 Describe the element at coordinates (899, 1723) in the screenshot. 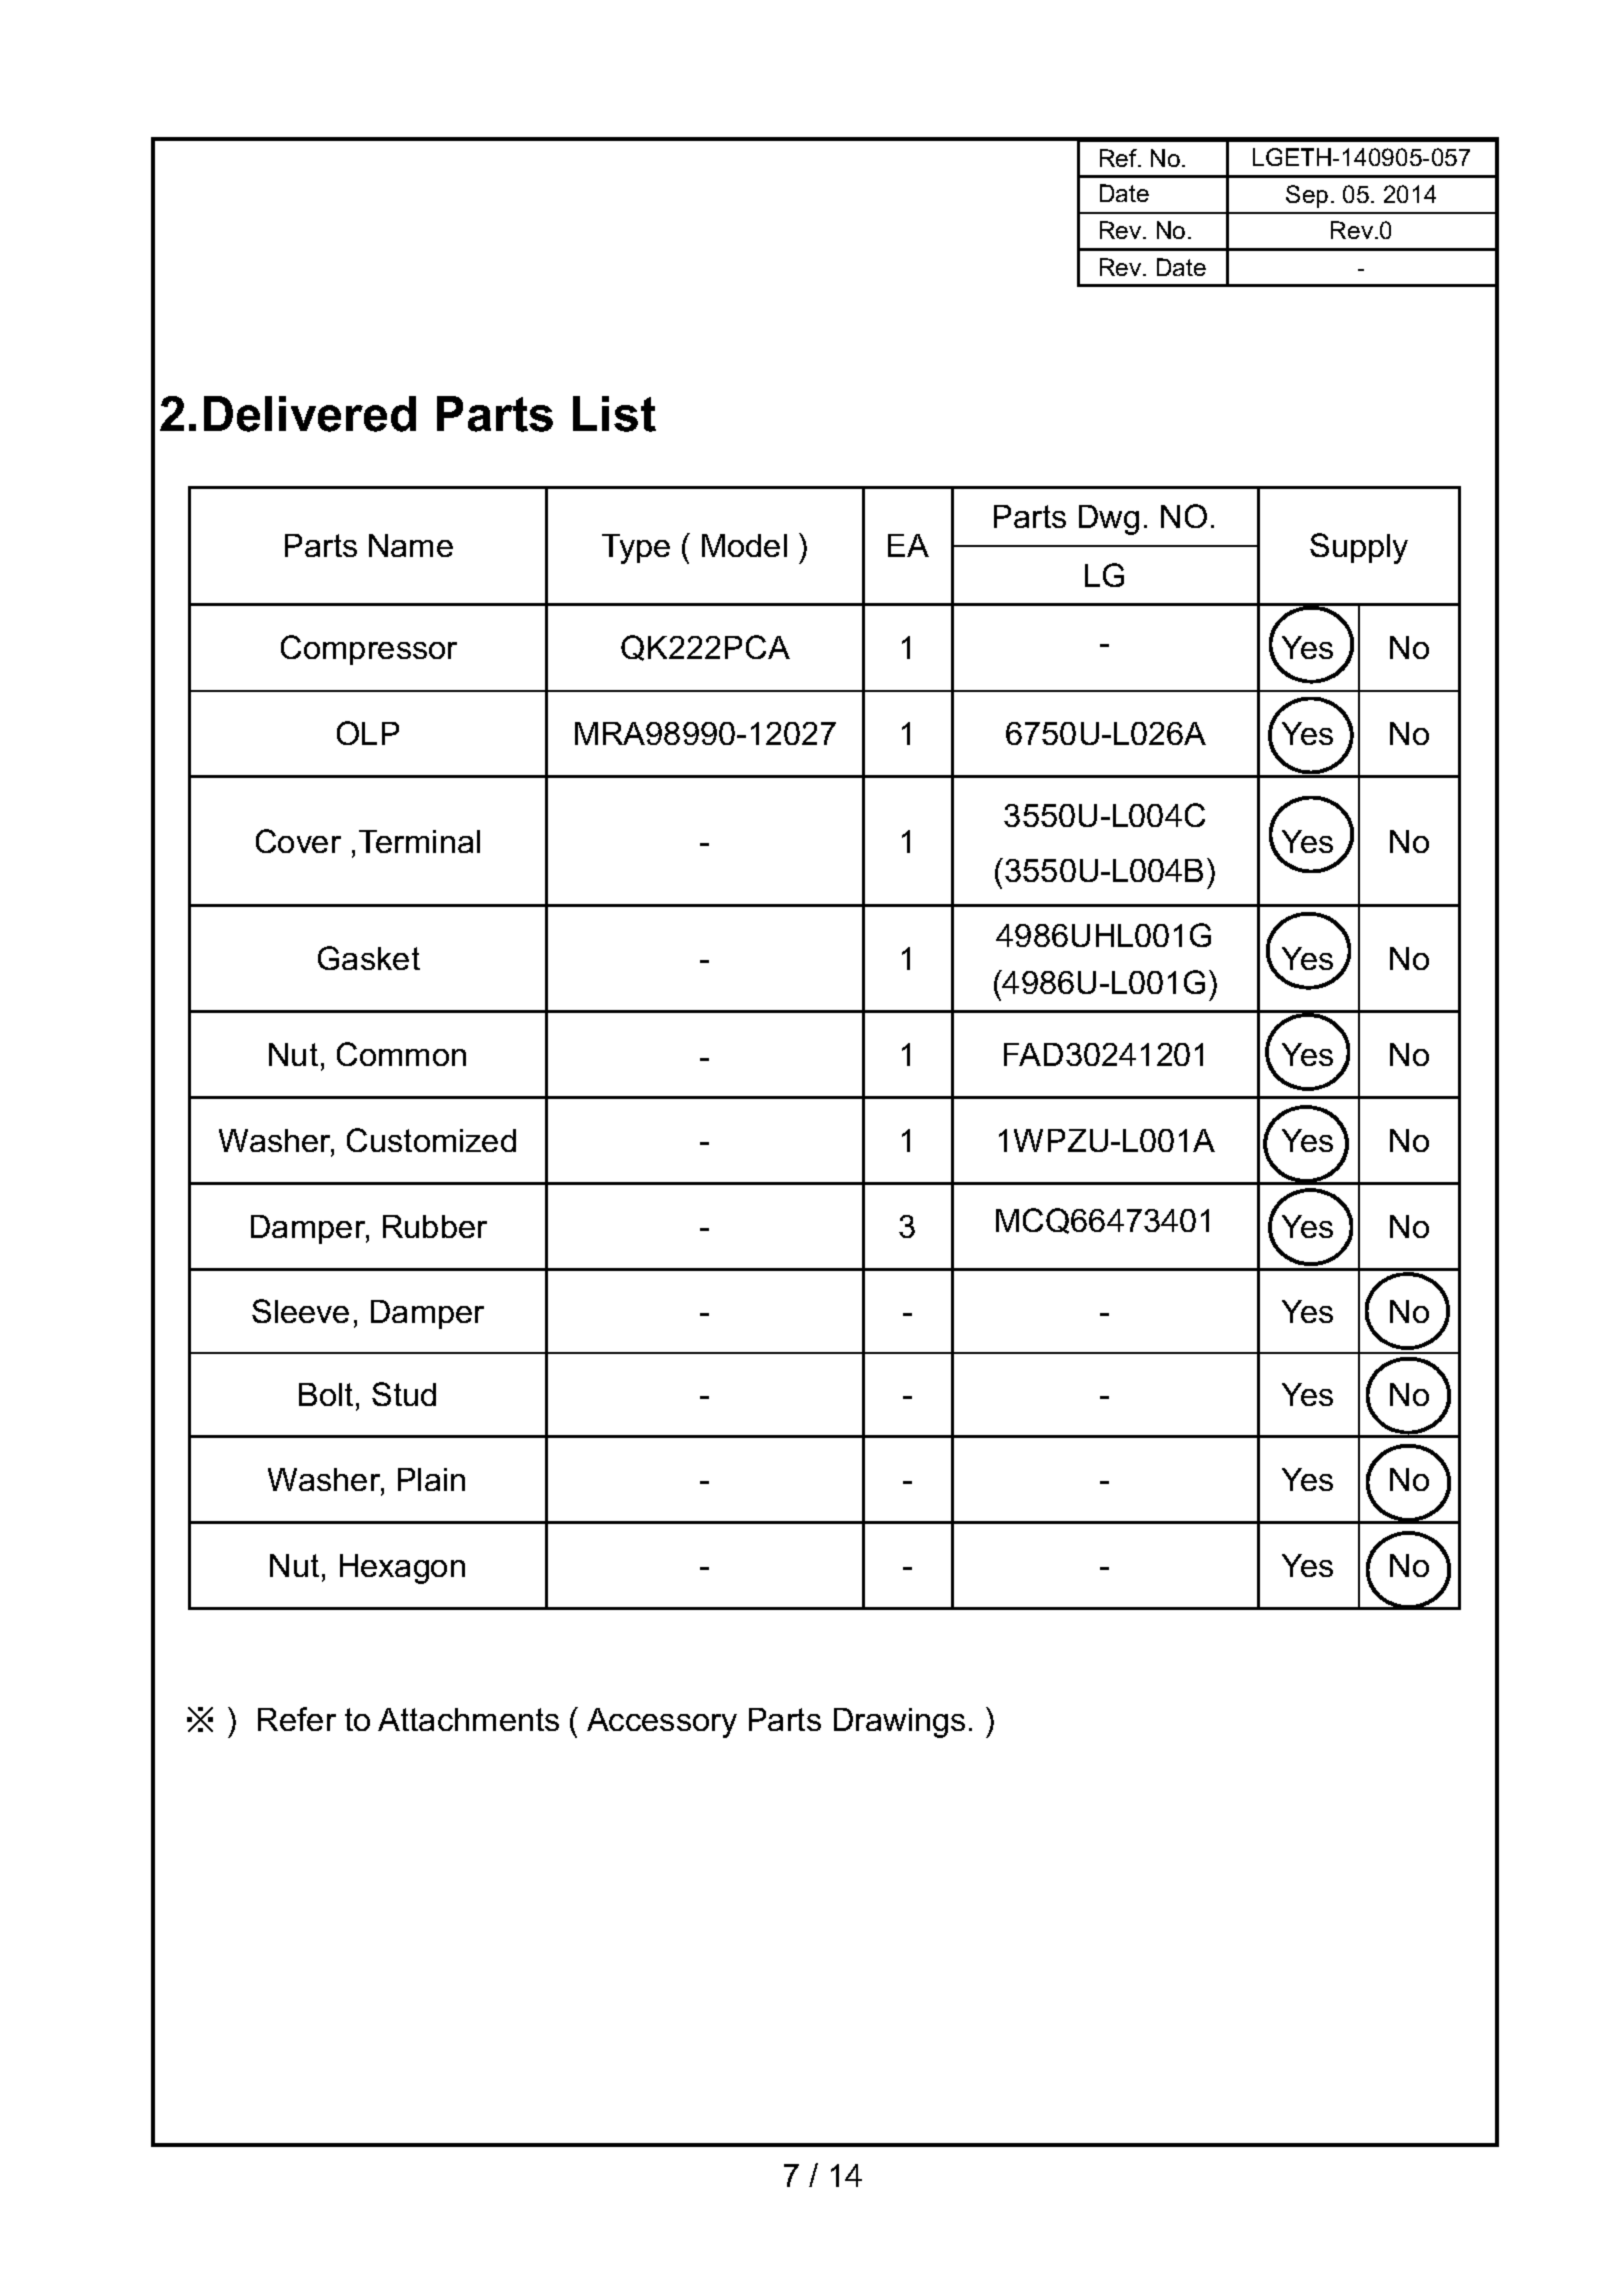

I see `Drawings` at that location.
